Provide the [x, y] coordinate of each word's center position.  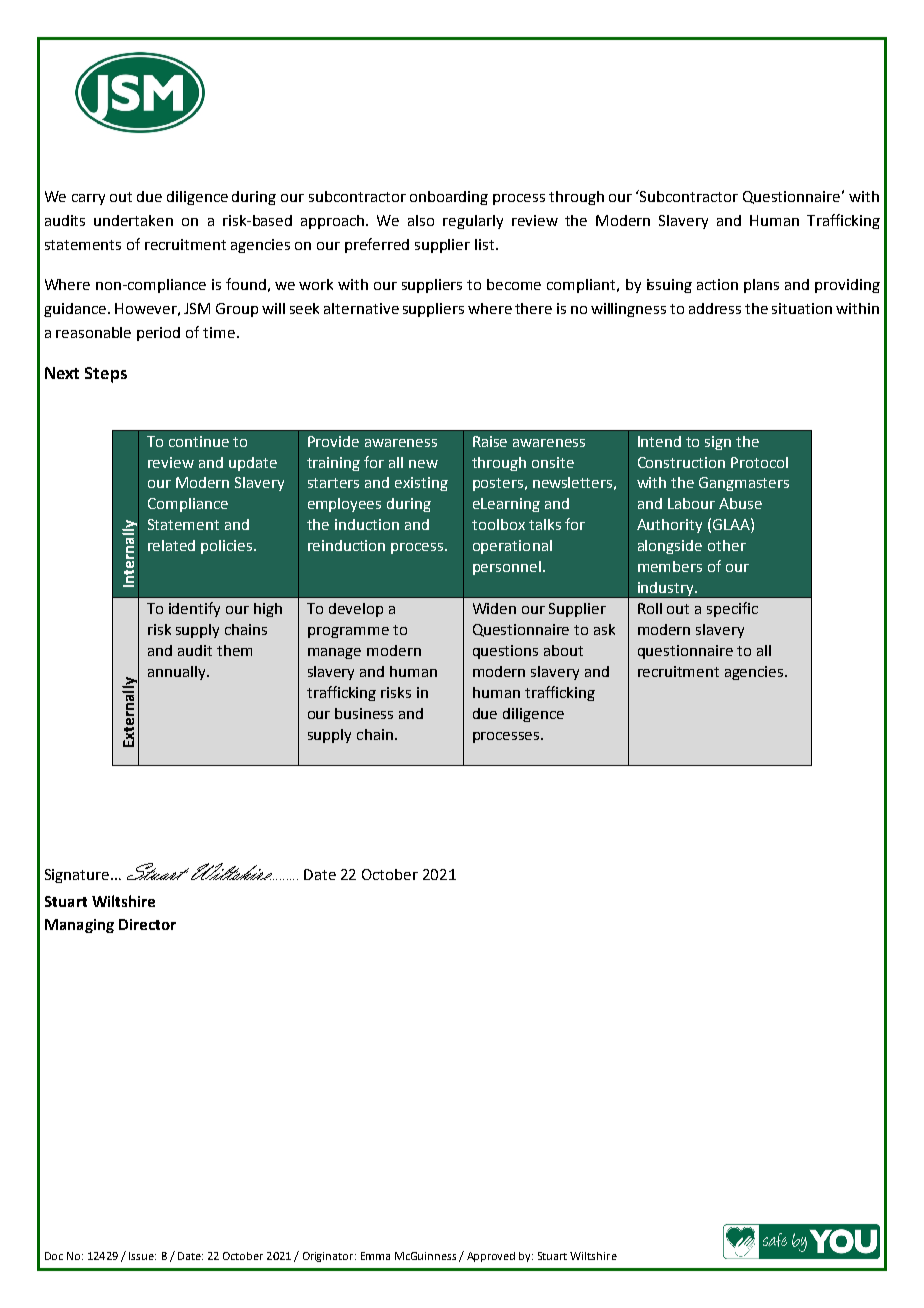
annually [178, 673]
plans [761, 286]
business [364, 713]
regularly [473, 222]
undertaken [133, 220]
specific [732, 609]
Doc [54, 1256]
